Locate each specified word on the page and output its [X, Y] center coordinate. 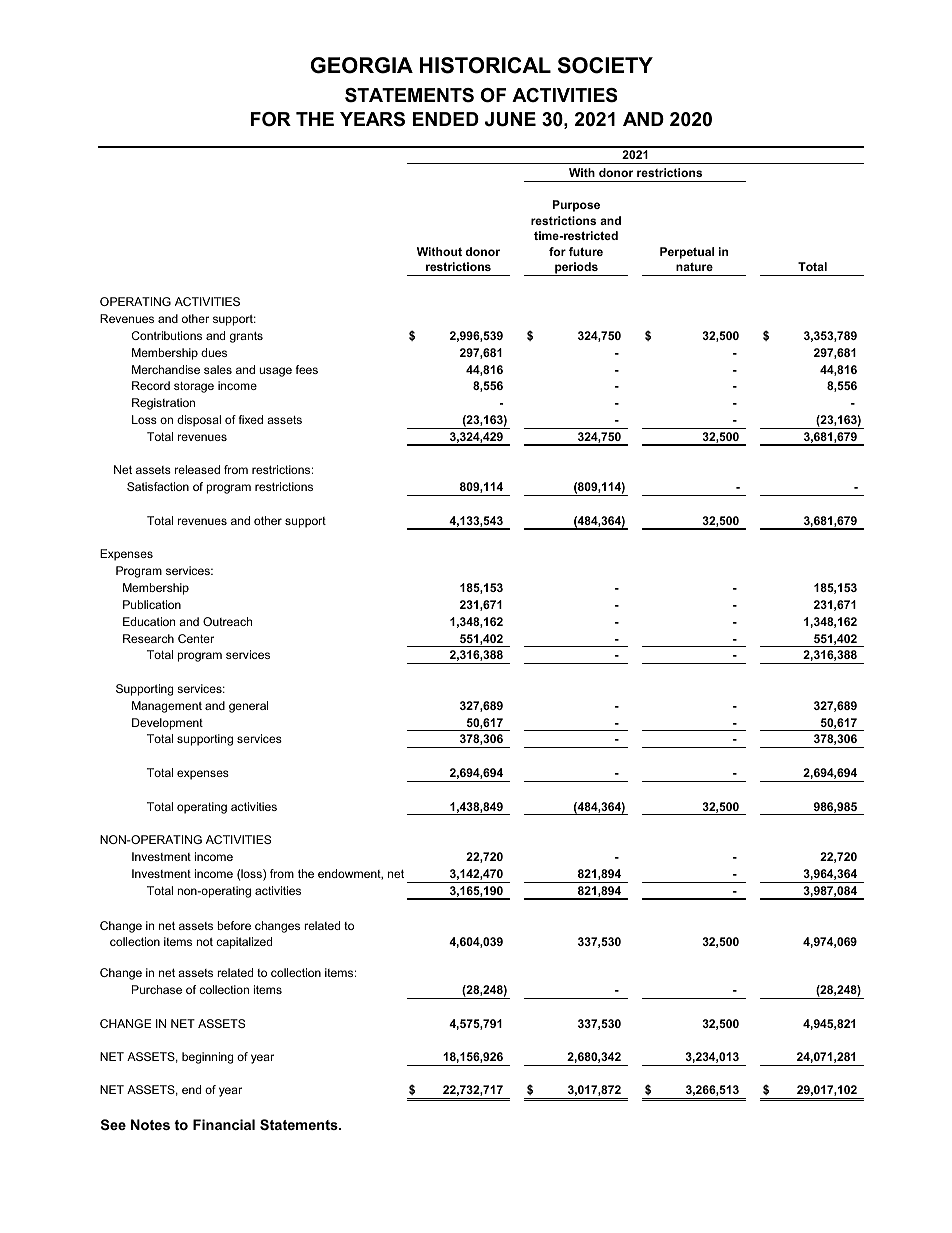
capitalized [244, 943]
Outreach [227, 621]
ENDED [446, 119]
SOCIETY [605, 65]
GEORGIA [362, 65]
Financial [224, 1124]
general [248, 707]
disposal [199, 421]
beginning [207, 1058]
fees [306, 369]
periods [576, 269]
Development [167, 724]
